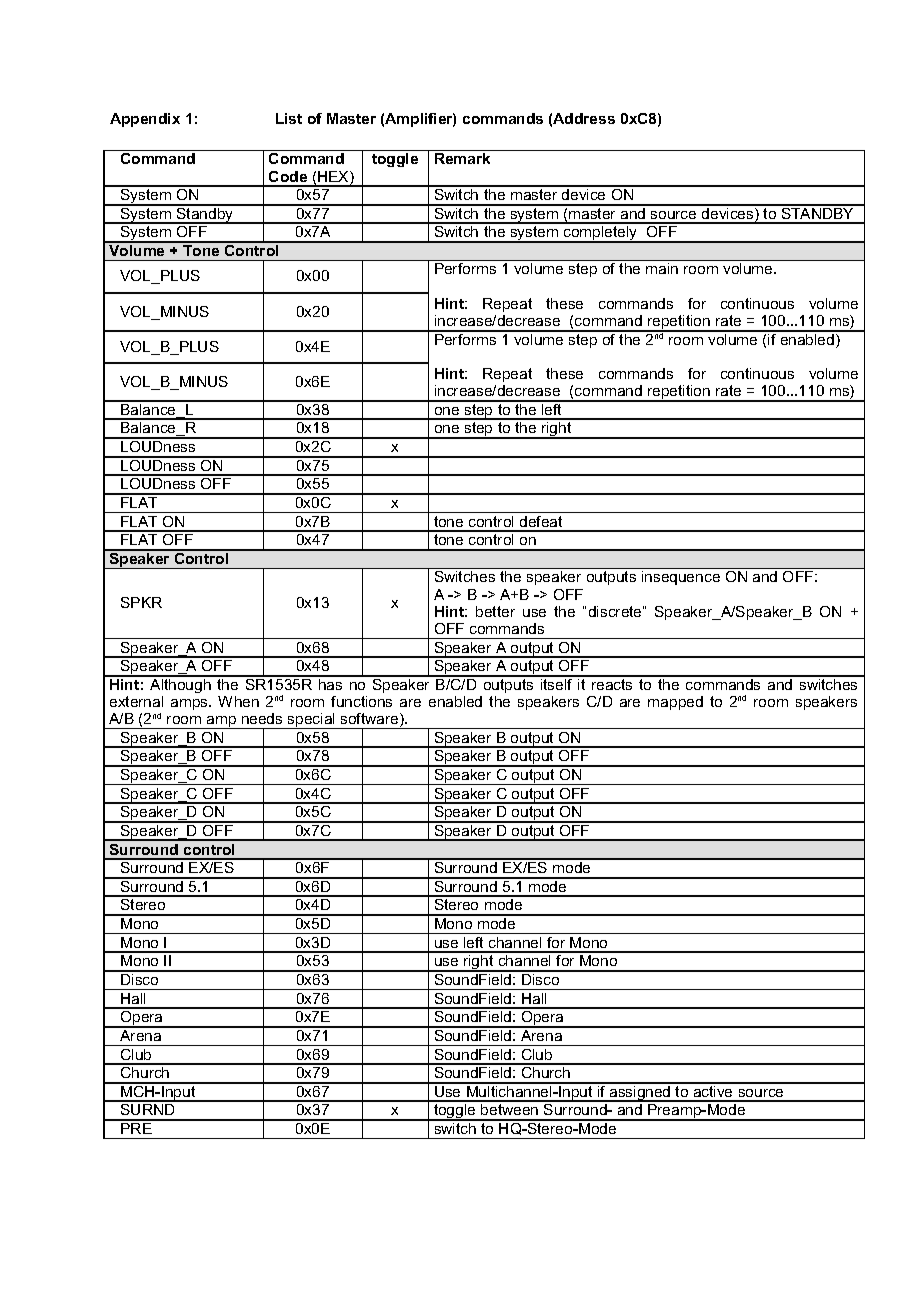 The width and height of the page is (924, 1308). I want to click on software, so click(371, 720).
